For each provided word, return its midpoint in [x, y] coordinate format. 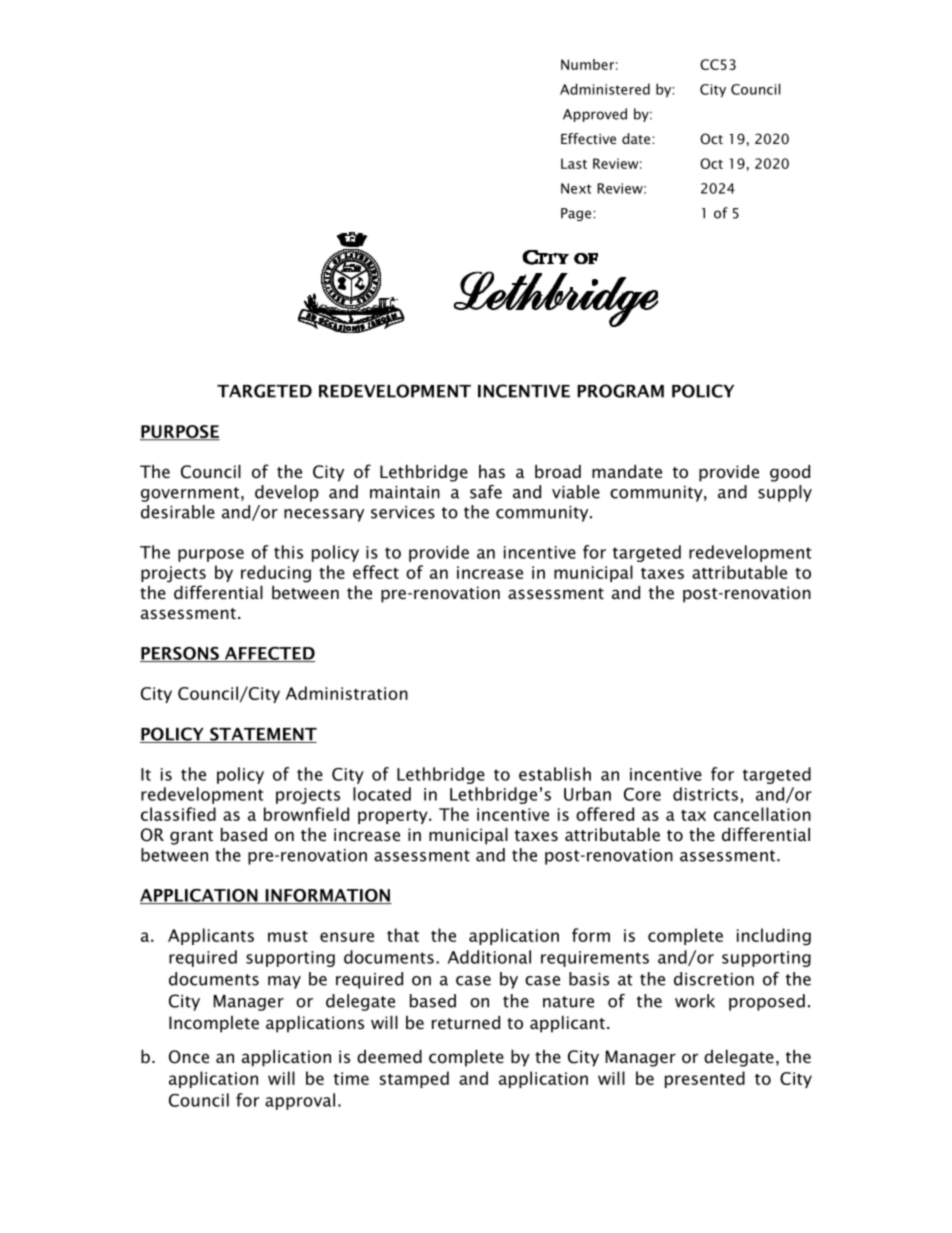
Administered [605, 89]
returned [466, 1022]
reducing [276, 574]
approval [300, 1101]
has [492, 471]
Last [574, 163]
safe [486, 492]
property [394, 817]
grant [191, 837]
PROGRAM [620, 391]
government [190, 494]
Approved [595, 115]
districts [705, 794]
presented [705, 1079]
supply [785, 493]
